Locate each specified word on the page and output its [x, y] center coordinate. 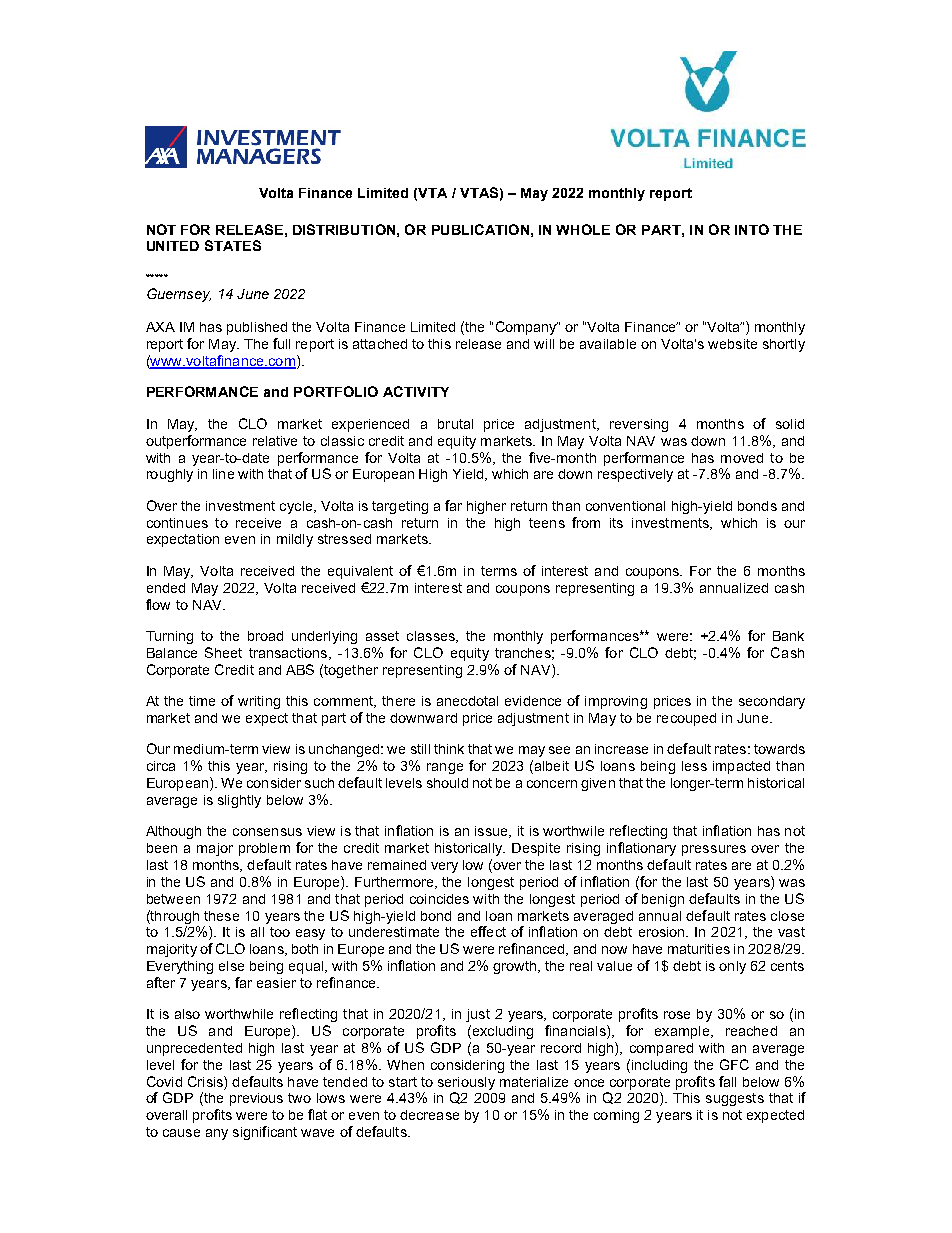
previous [256, 1099]
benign [663, 900]
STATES [233, 245]
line [223, 474]
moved [742, 458]
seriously [466, 1083]
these [221, 916]
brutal [455, 424]
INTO [752, 229]
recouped [686, 719]
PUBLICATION [480, 229]
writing [259, 702]
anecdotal [467, 701]
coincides [439, 899]
